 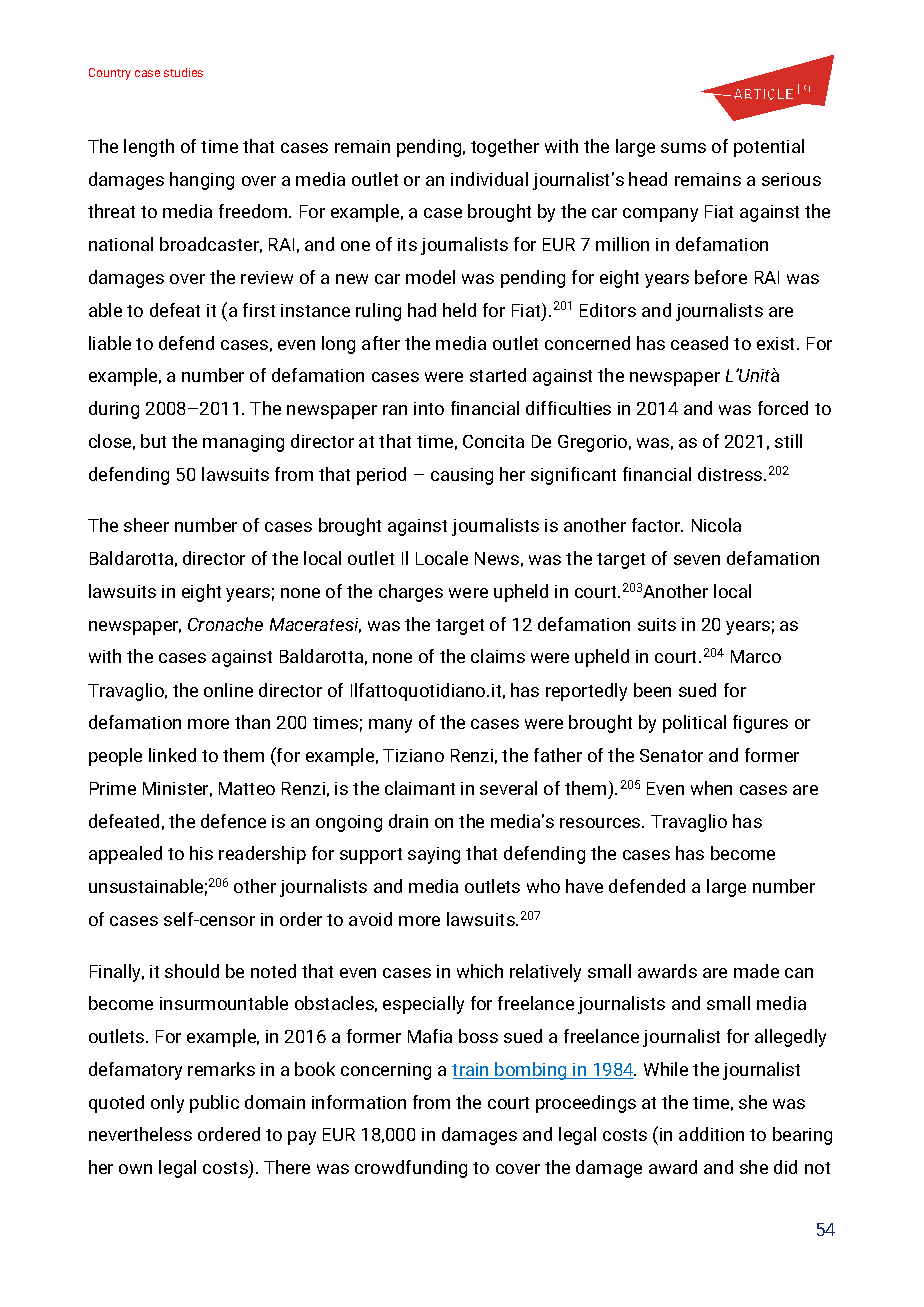 What do you see at coordinates (411, 1169) in the screenshot?
I see `crowdfunding` at bounding box center [411, 1169].
